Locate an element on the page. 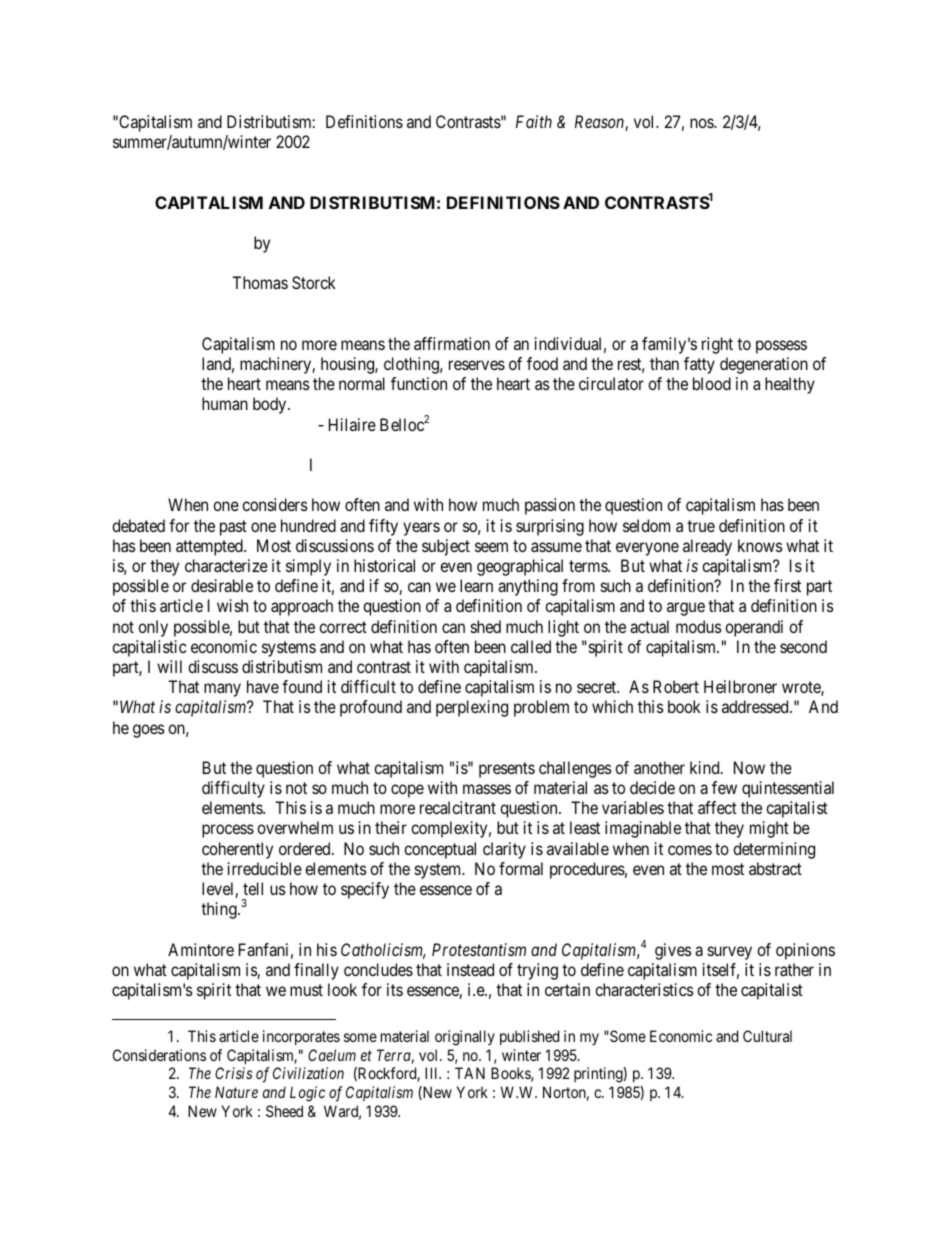 The image size is (952, 1233). passion is located at coordinates (550, 506).
